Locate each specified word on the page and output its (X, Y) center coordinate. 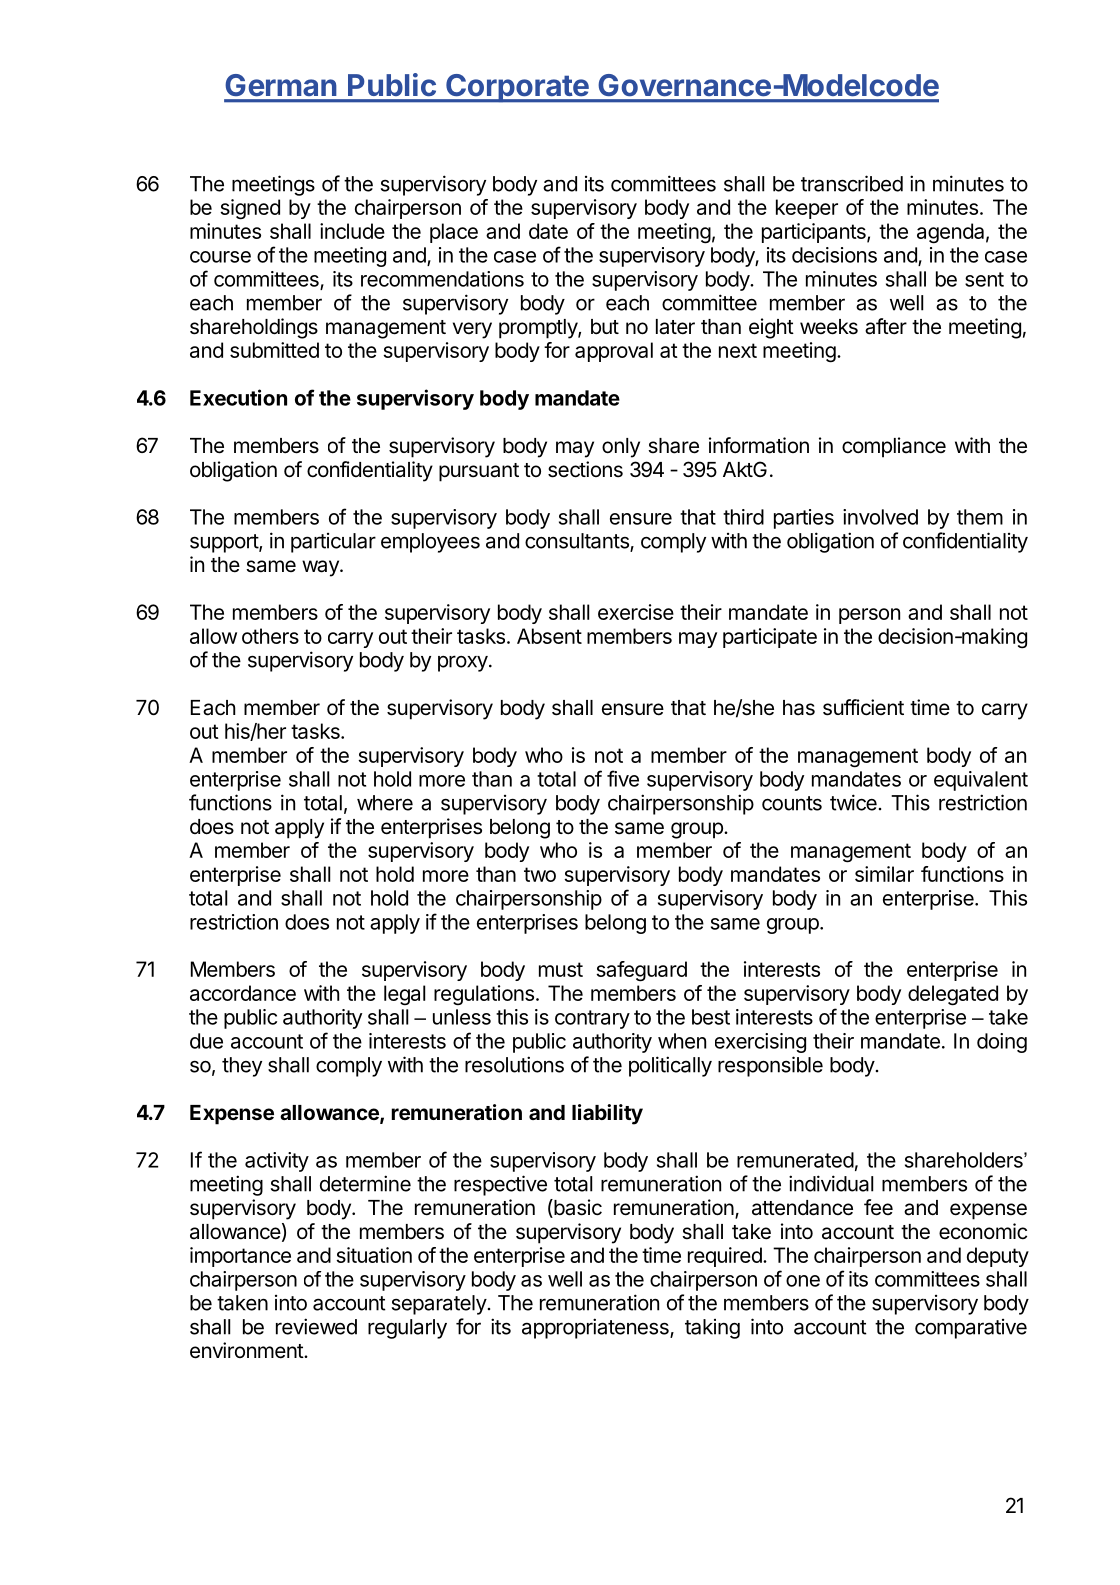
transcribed (852, 183)
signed (250, 209)
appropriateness (596, 1328)
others (270, 636)
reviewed (316, 1326)
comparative (971, 1329)
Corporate (517, 88)
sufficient (863, 707)
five (623, 778)
